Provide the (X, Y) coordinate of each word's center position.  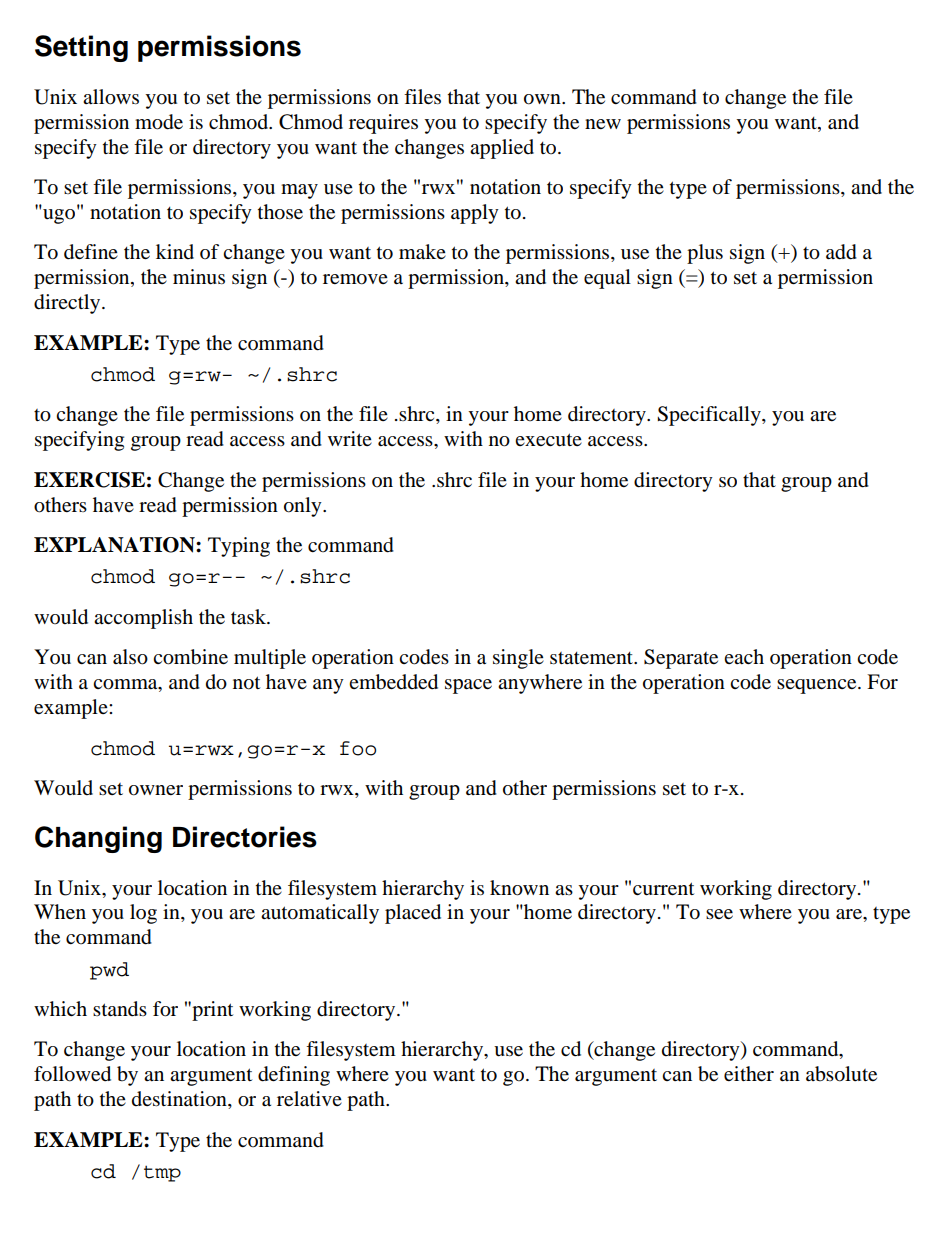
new (603, 124)
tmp (162, 1173)
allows (111, 97)
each (744, 656)
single (518, 659)
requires (383, 124)
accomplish (143, 619)
